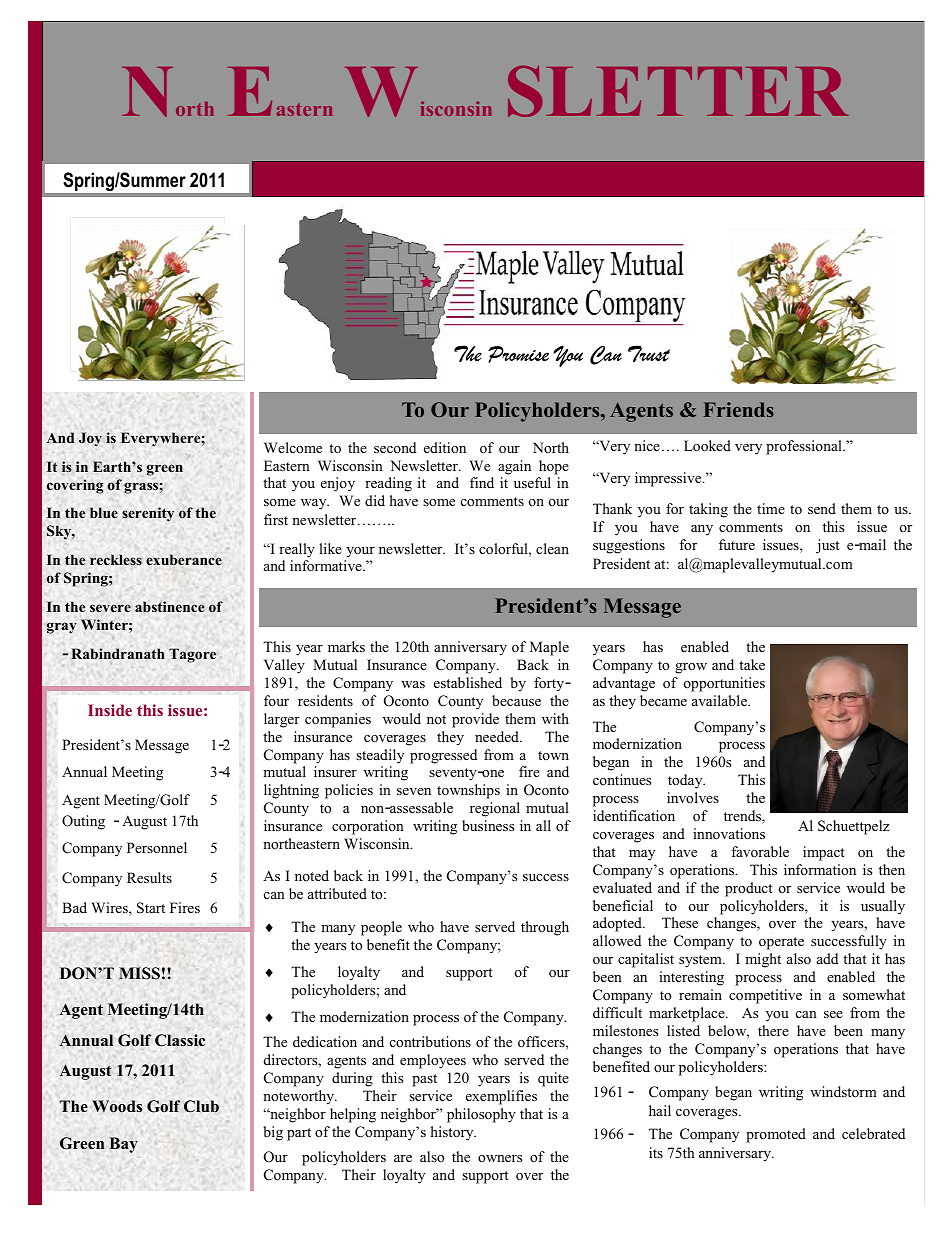  What do you see at coordinates (468, 682) in the screenshot?
I see `established` at bounding box center [468, 682].
